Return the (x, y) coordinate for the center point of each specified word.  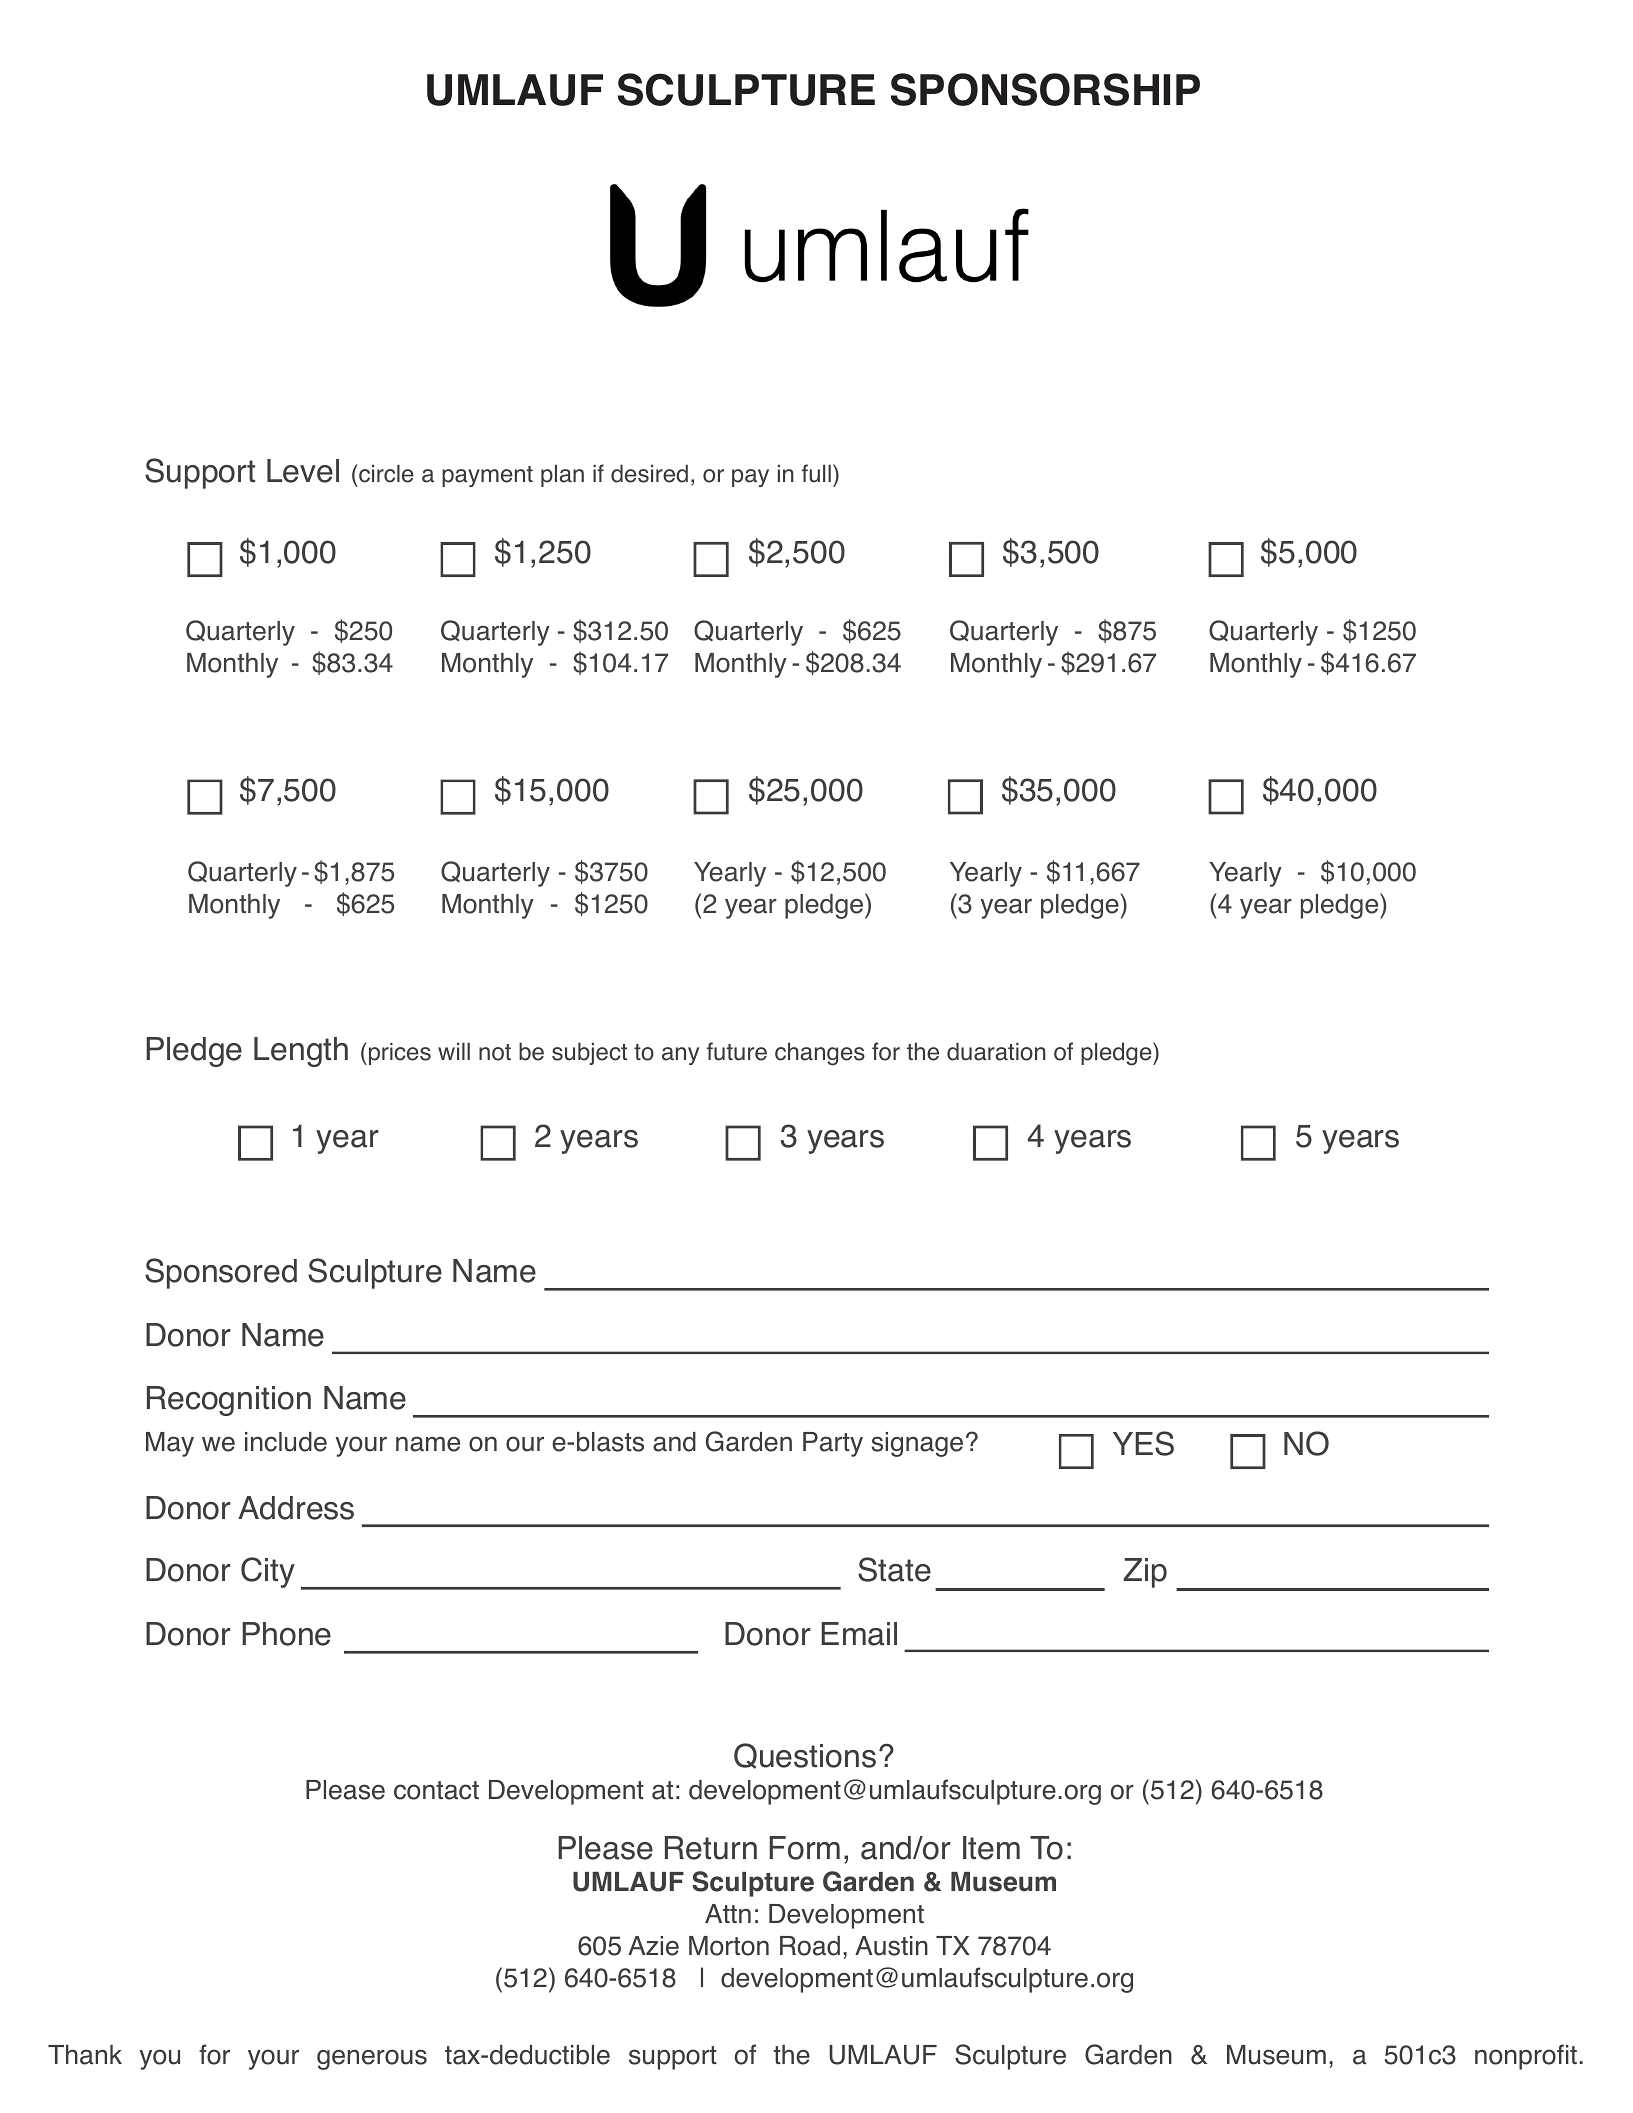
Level (303, 471)
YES (1143, 1443)
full (816, 473)
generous (372, 2059)
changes (820, 1054)
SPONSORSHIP (1045, 89)
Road (810, 1946)
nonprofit (1526, 2057)
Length (301, 1052)
